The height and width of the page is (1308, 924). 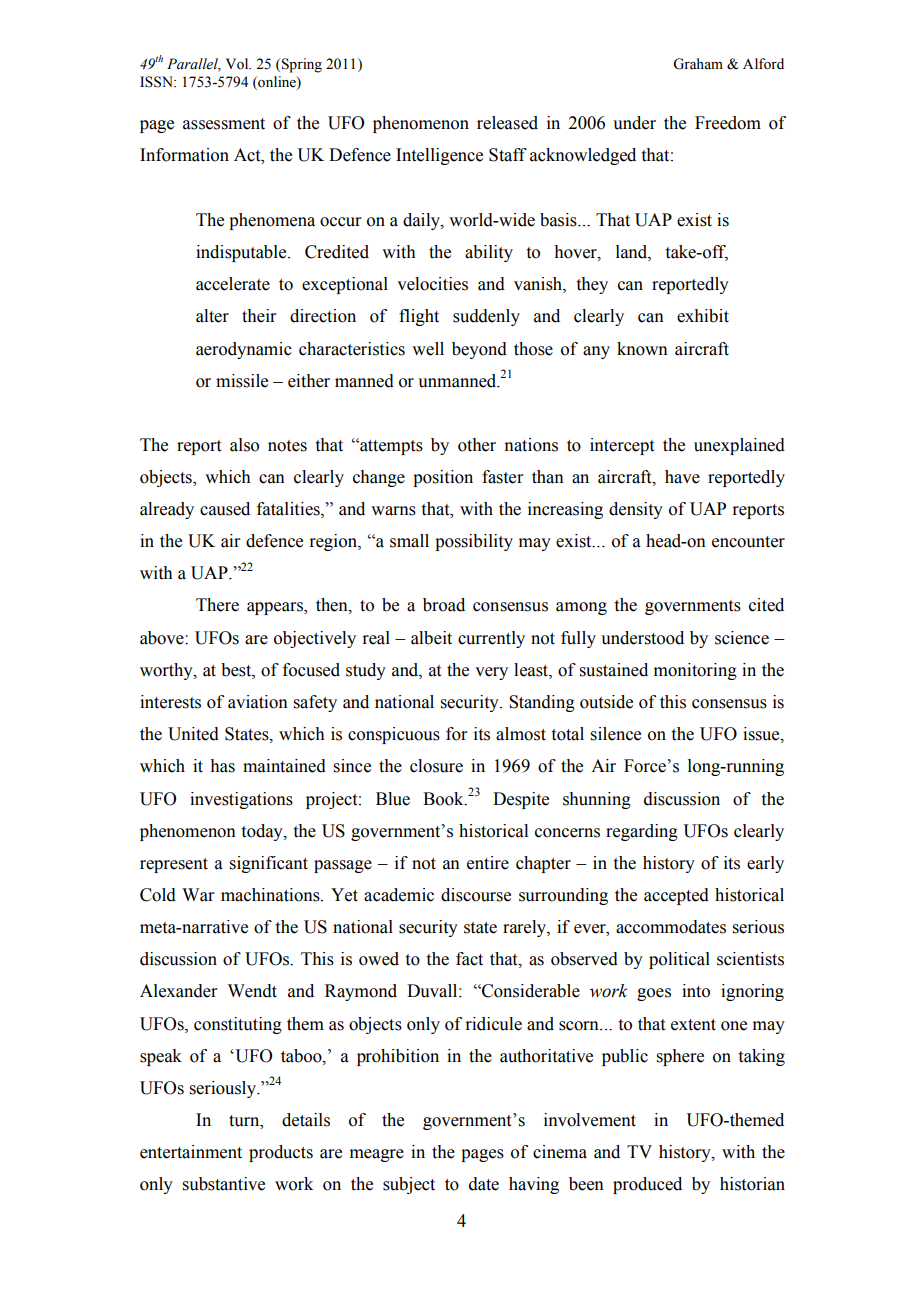 I want to click on discourse, so click(x=476, y=895).
